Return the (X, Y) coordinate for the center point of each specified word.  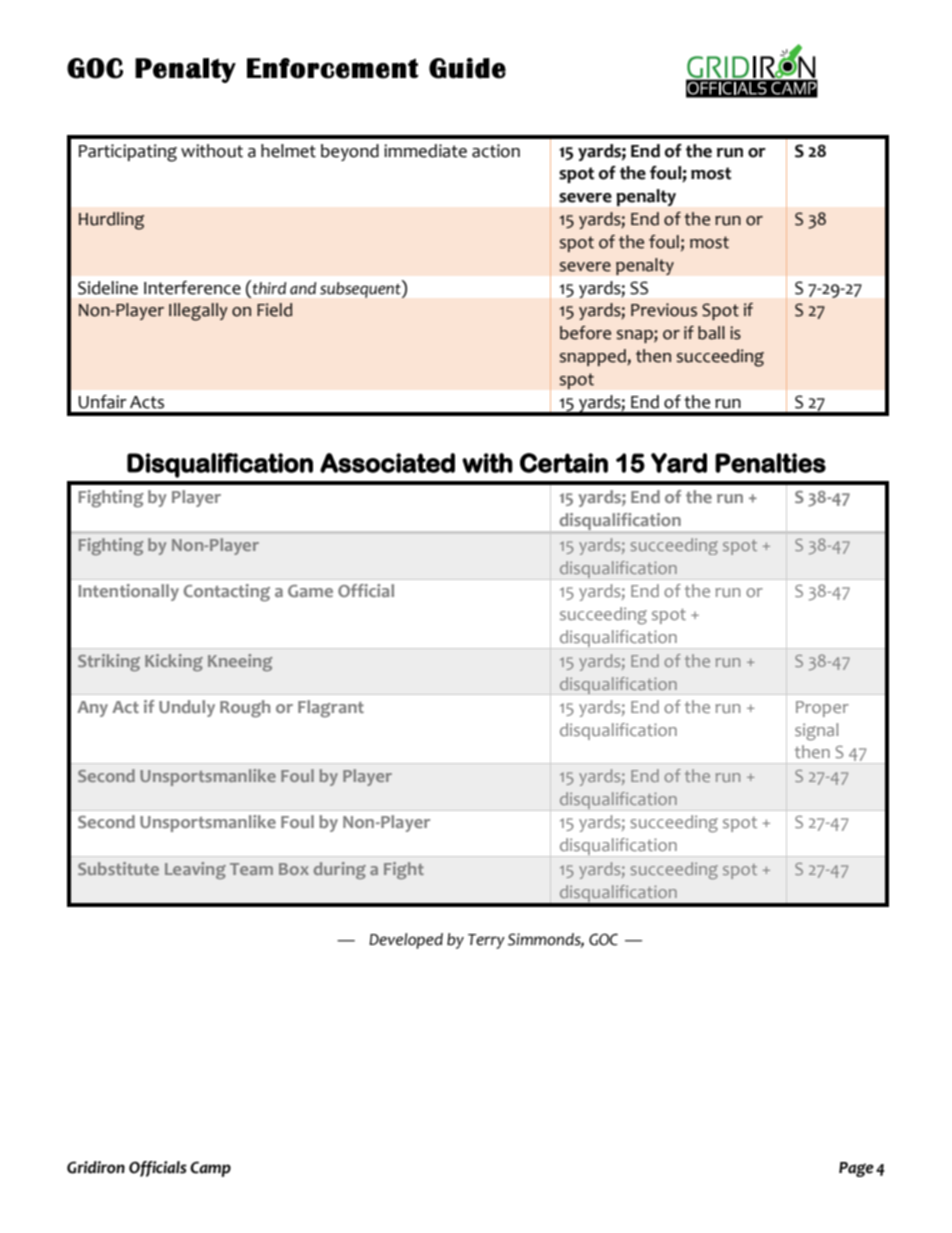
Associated (387, 463)
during (340, 870)
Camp (210, 1169)
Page (856, 1169)
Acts (147, 402)
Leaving (195, 870)
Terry (486, 941)
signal (816, 732)
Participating (128, 153)
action (496, 151)
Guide (467, 68)
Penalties (770, 463)
